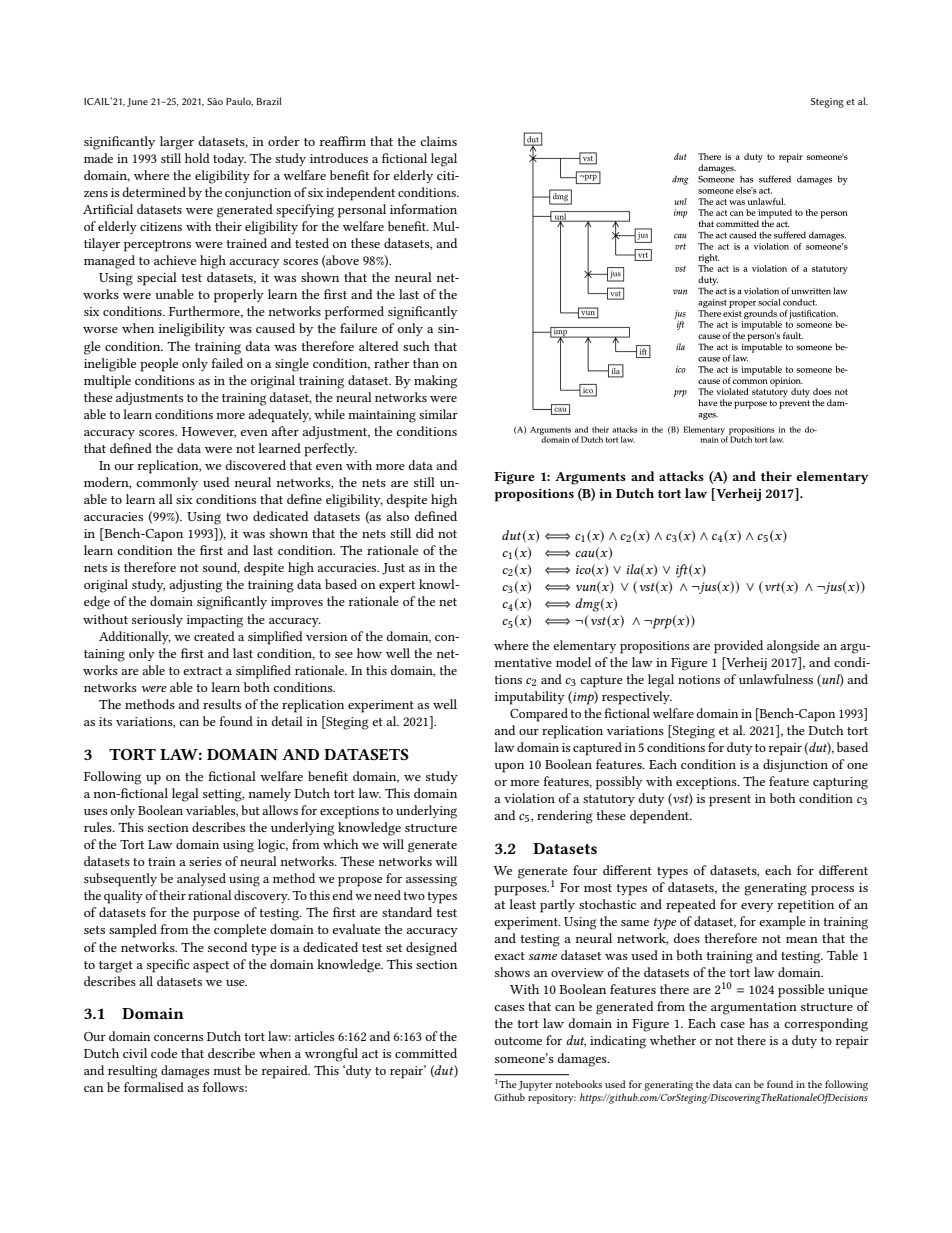  I want to click on results, so click(222, 704).
